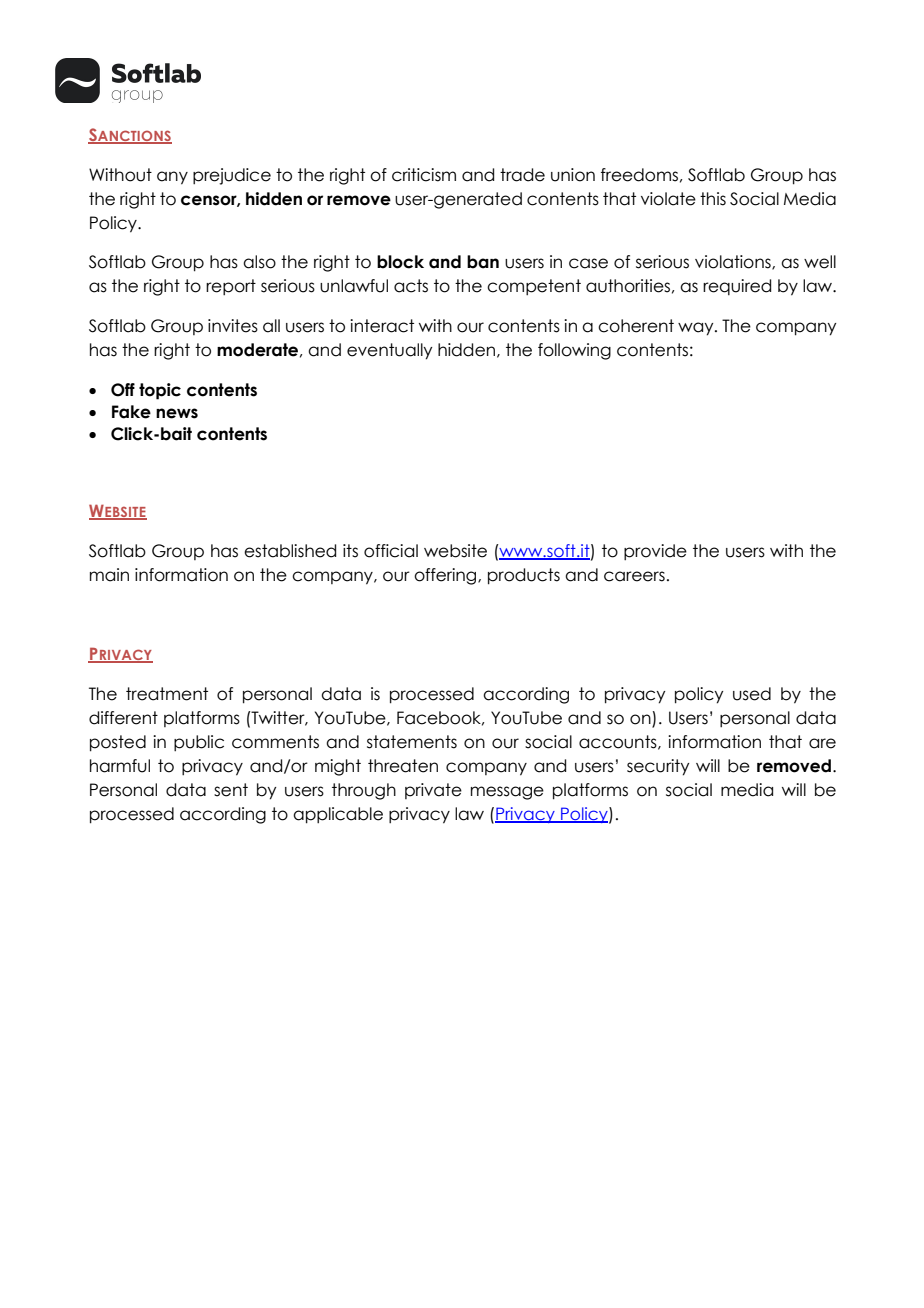 The height and width of the screenshot is (1308, 924). Describe the element at coordinates (290, 551) in the screenshot. I see `established` at that location.
